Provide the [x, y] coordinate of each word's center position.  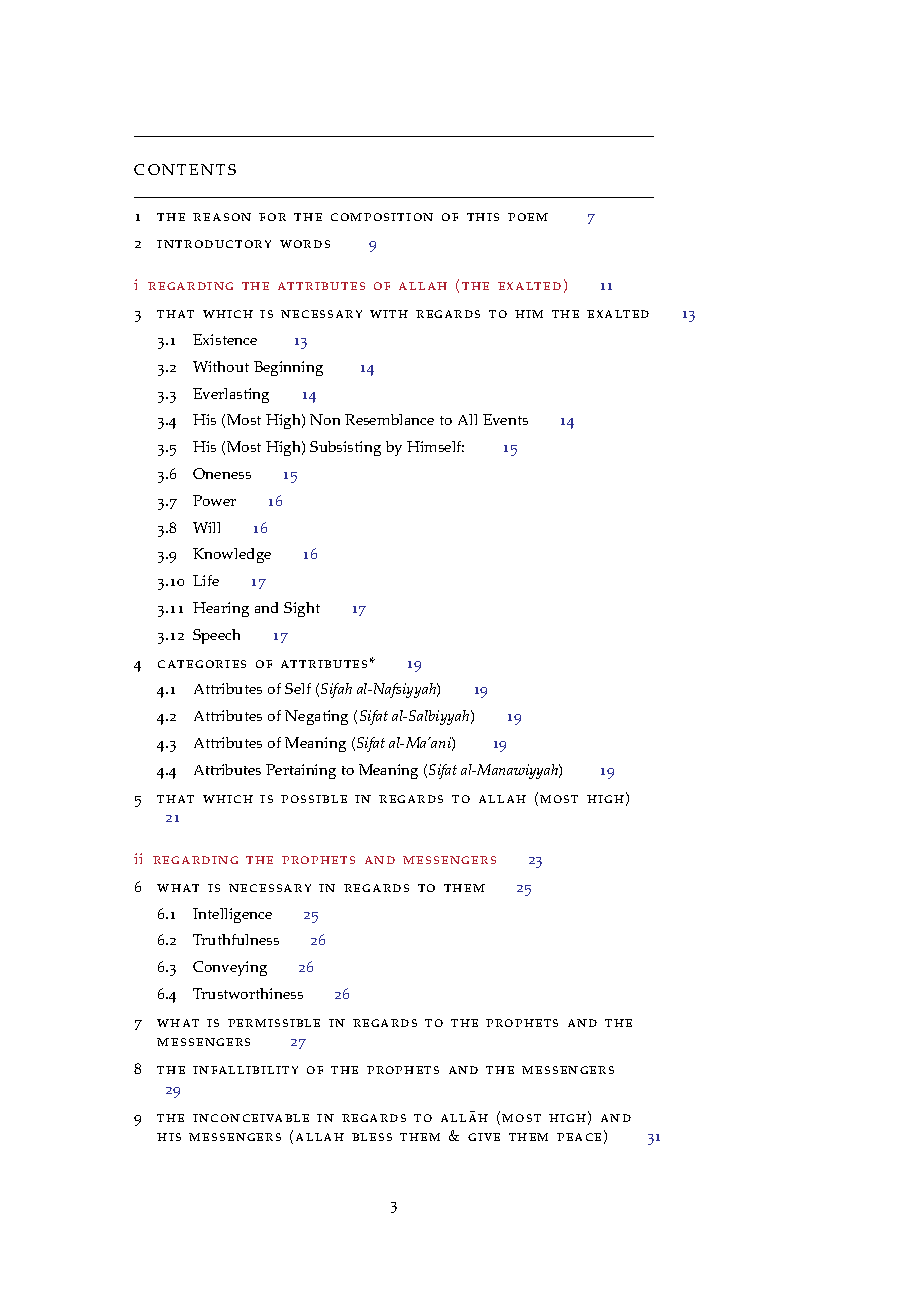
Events [505, 419]
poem [528, 217]
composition [382, 217]
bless [372, 1137]
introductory [214, 244]
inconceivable [251, 1118]
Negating [316, 717]
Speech [216, 636]
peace [579, 1137]
